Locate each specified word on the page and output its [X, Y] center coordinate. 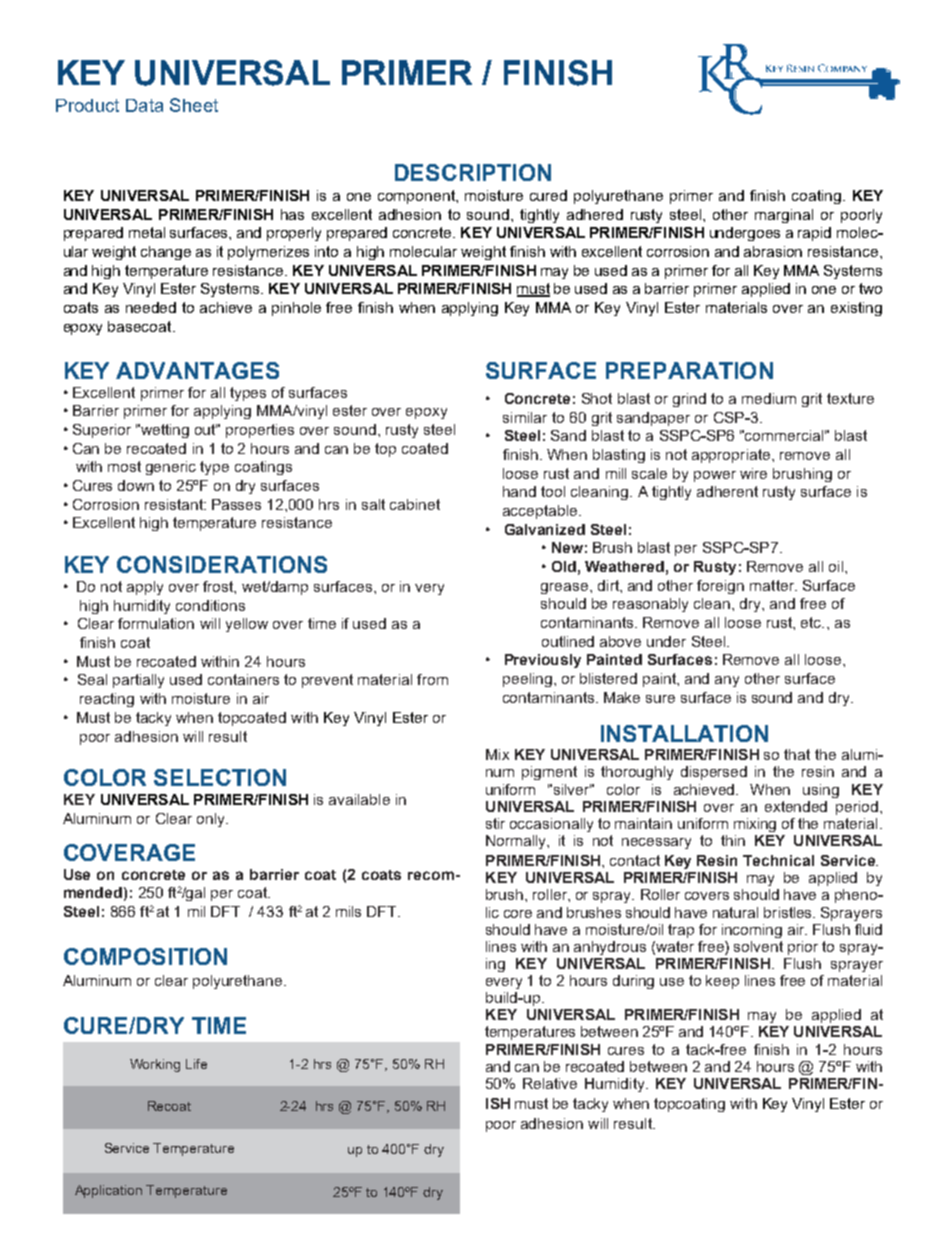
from [432, 679]
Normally [517, 842]
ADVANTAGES [197, 370]
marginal [784, 216]
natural [735, 912]
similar [525, 417]
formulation [156, 623]
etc [812, 622]
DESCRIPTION [473, 172]
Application [108, 1191]
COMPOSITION [145, 956]
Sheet [194, 105]
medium [769, 398]
